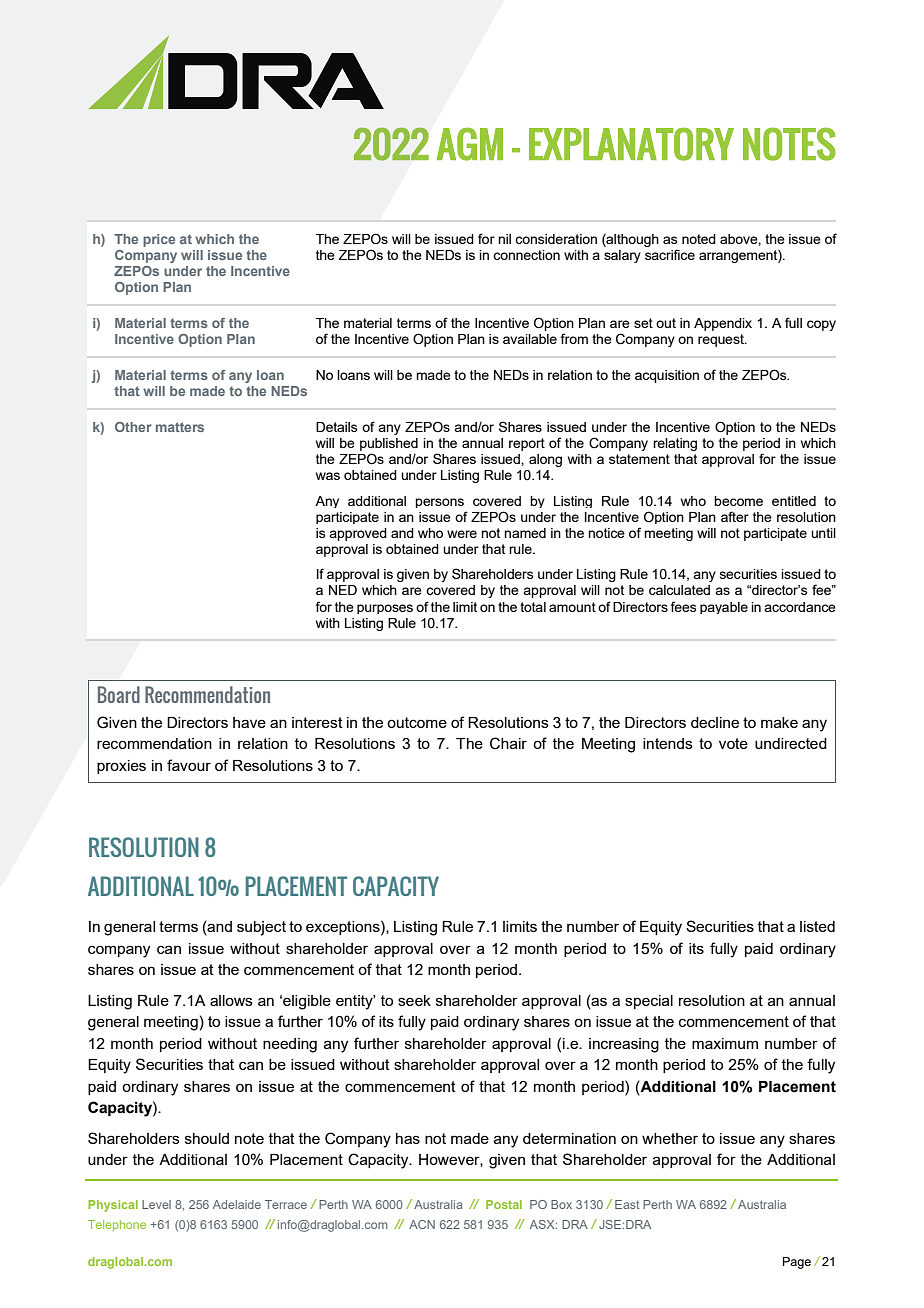  I want to click on were, so click(462, 534).
